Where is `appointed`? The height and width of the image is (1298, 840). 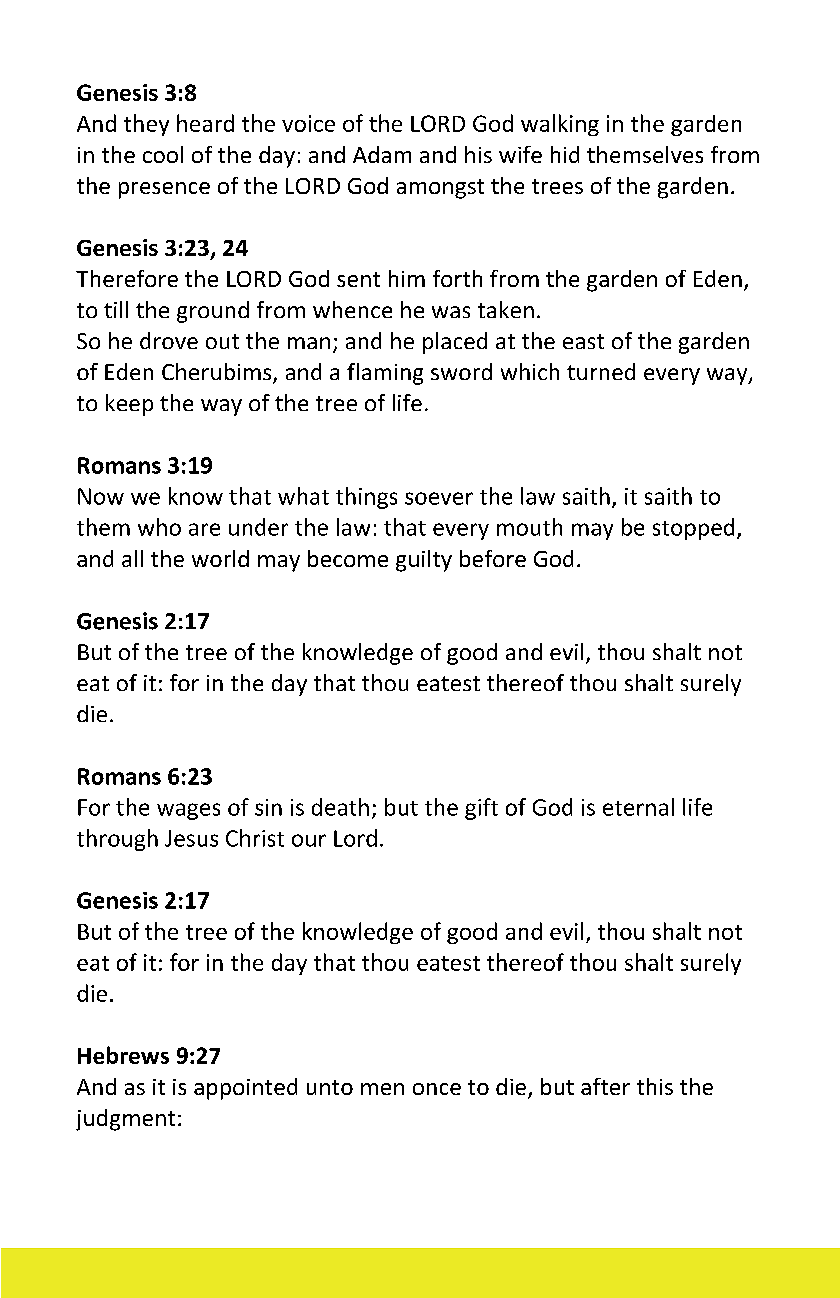
appointed is located at coordinates (245, 1089).
